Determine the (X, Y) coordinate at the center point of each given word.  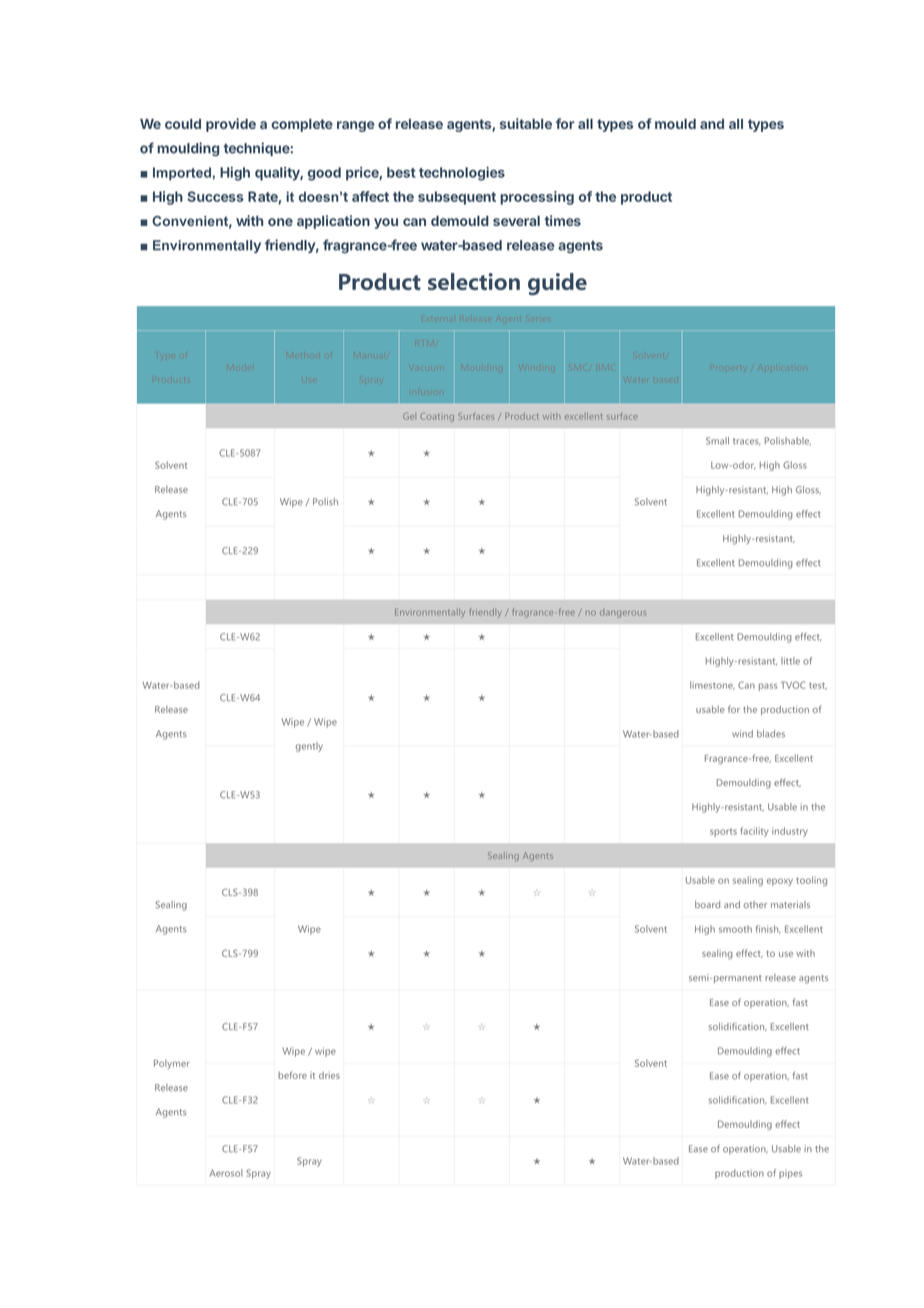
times (563, 220)
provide (231, 125)
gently (309, 747)
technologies (462, 174)
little (790, 661)
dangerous (623, 614)
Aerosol (226, 1173)
